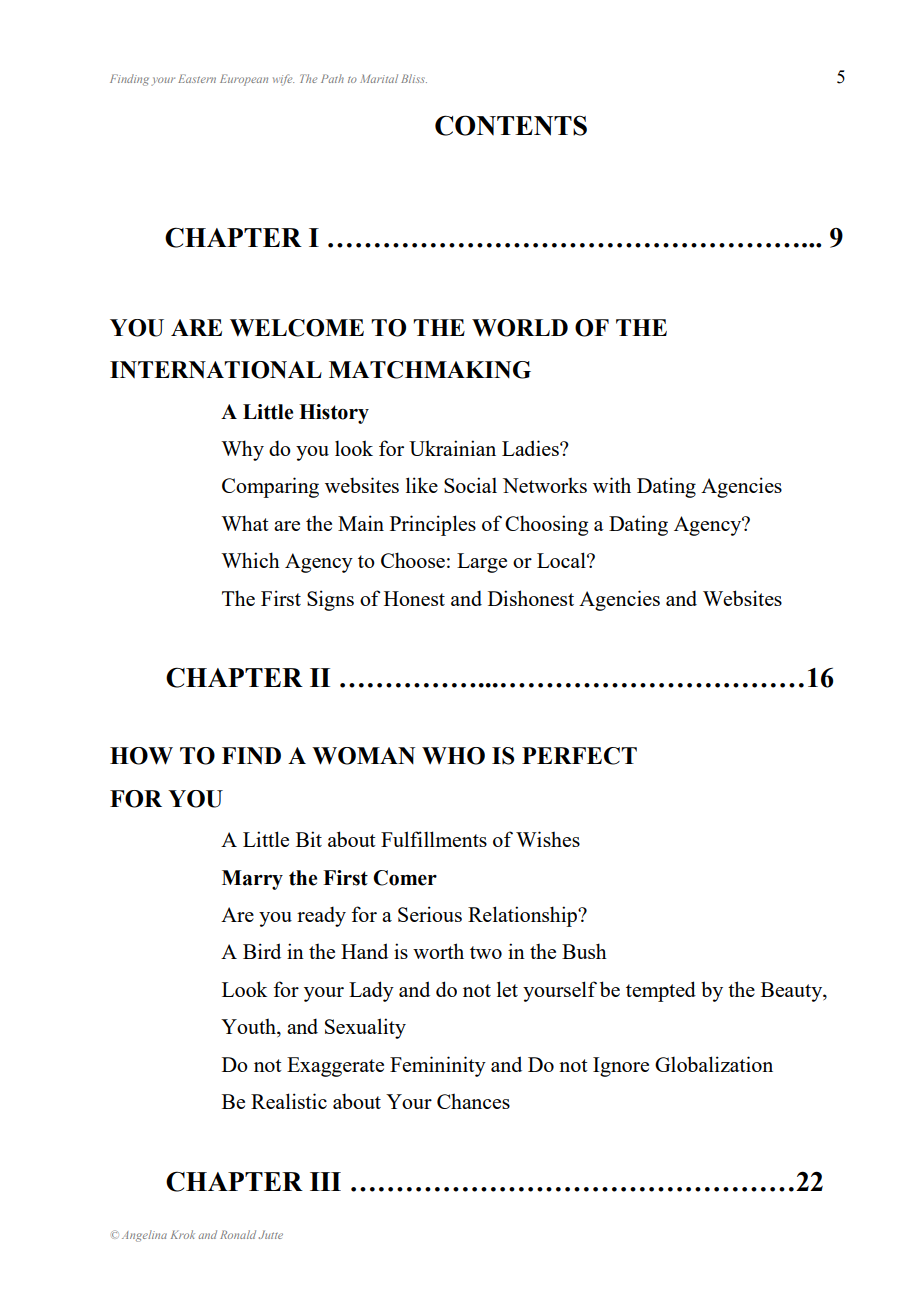  Describe the element at coordinates (414, 78) in the document. I see `Bliss` at that location.
